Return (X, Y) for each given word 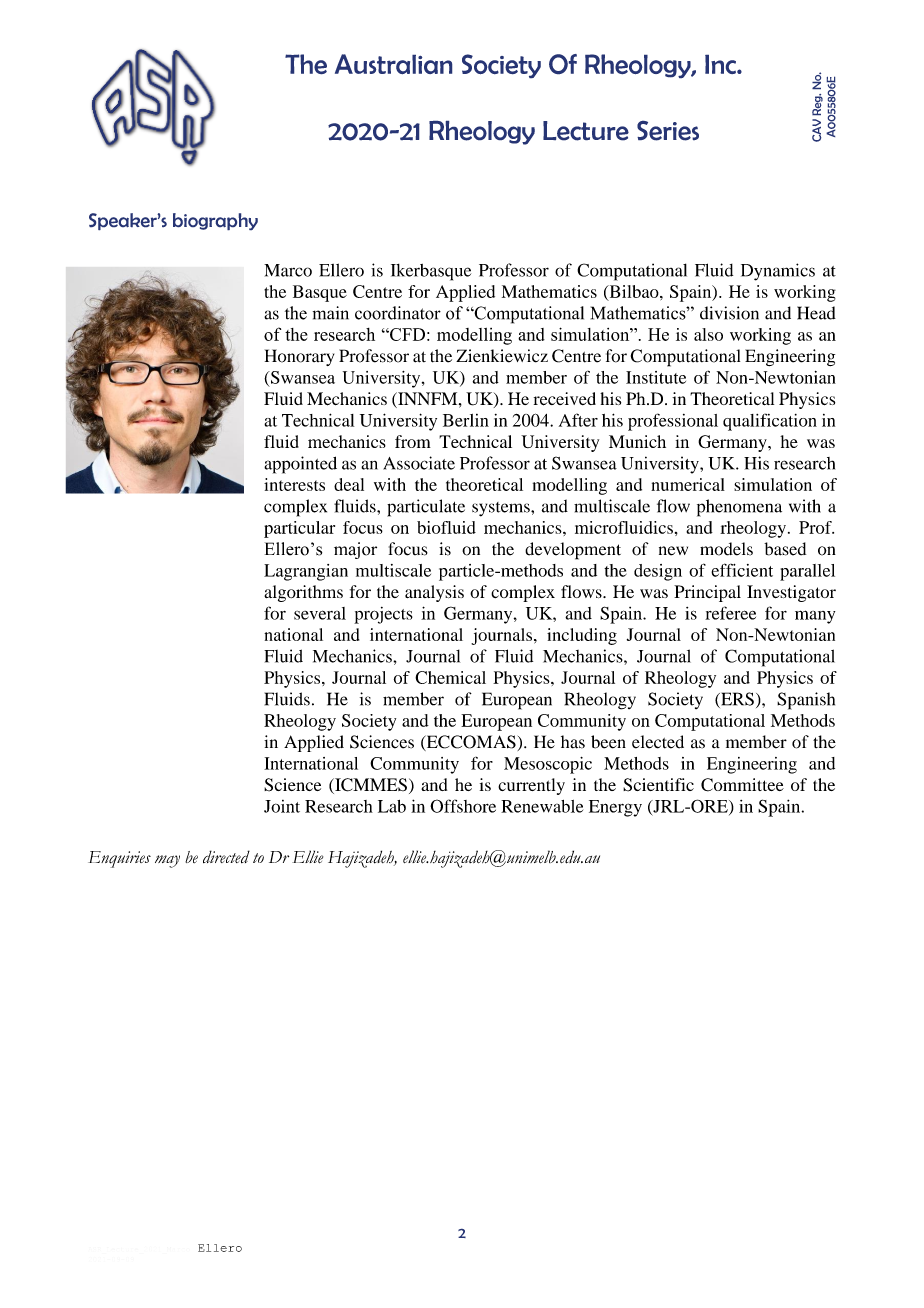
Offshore (463, 806)
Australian (393, 64)
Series (668, 131)
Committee (742, 785)
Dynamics (778, 272)
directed (226, 856)
